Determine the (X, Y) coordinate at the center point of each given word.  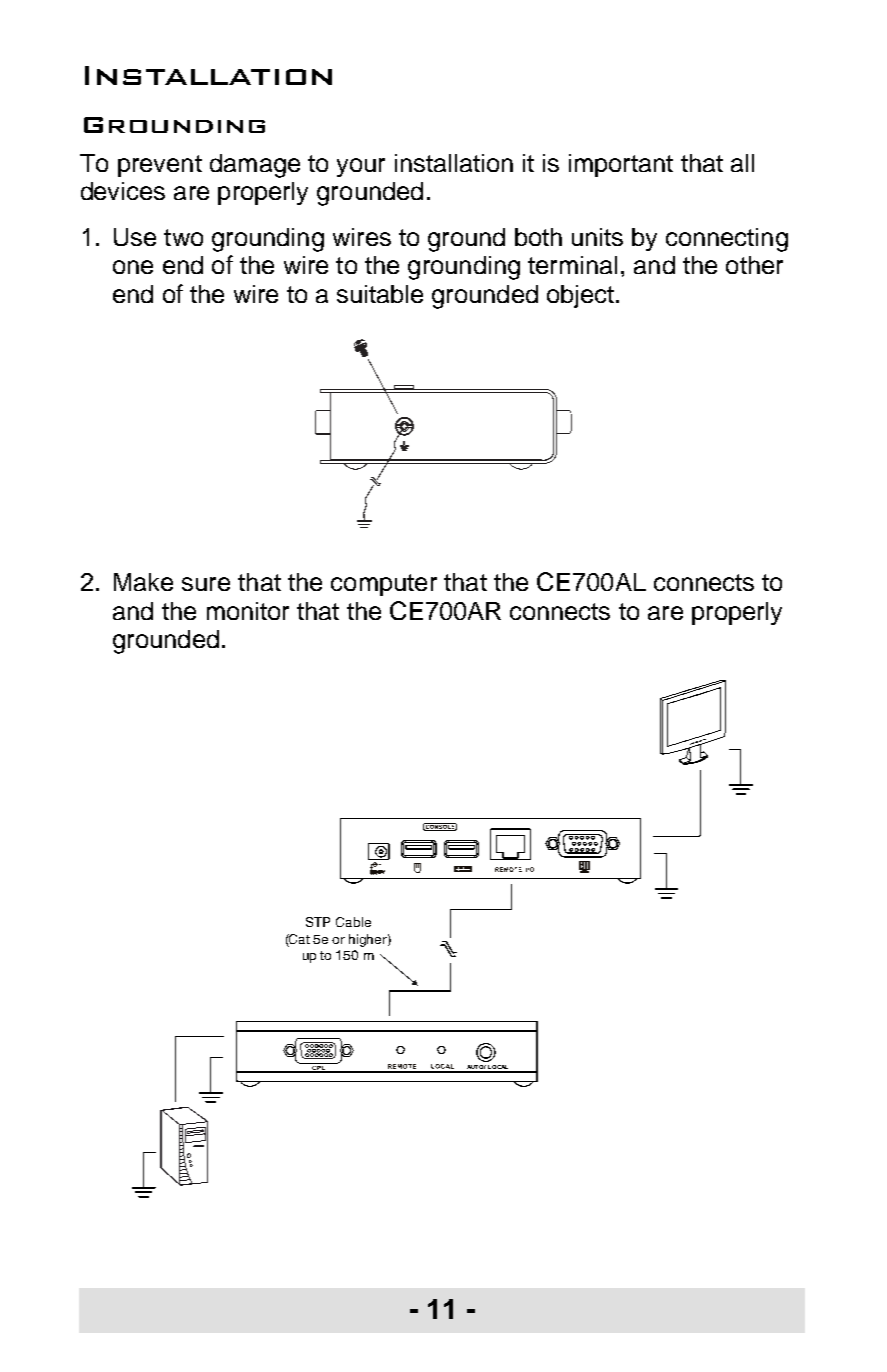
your (361, 167)
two (183, 237)
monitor (248, 611)
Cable (353, 922)
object (580, 296)
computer (384, 585)
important (621, 165)
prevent (160, 166)
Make (143, 582)
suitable (380, 294)
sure (206, 584)
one (133, 267)
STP (318, 922)
